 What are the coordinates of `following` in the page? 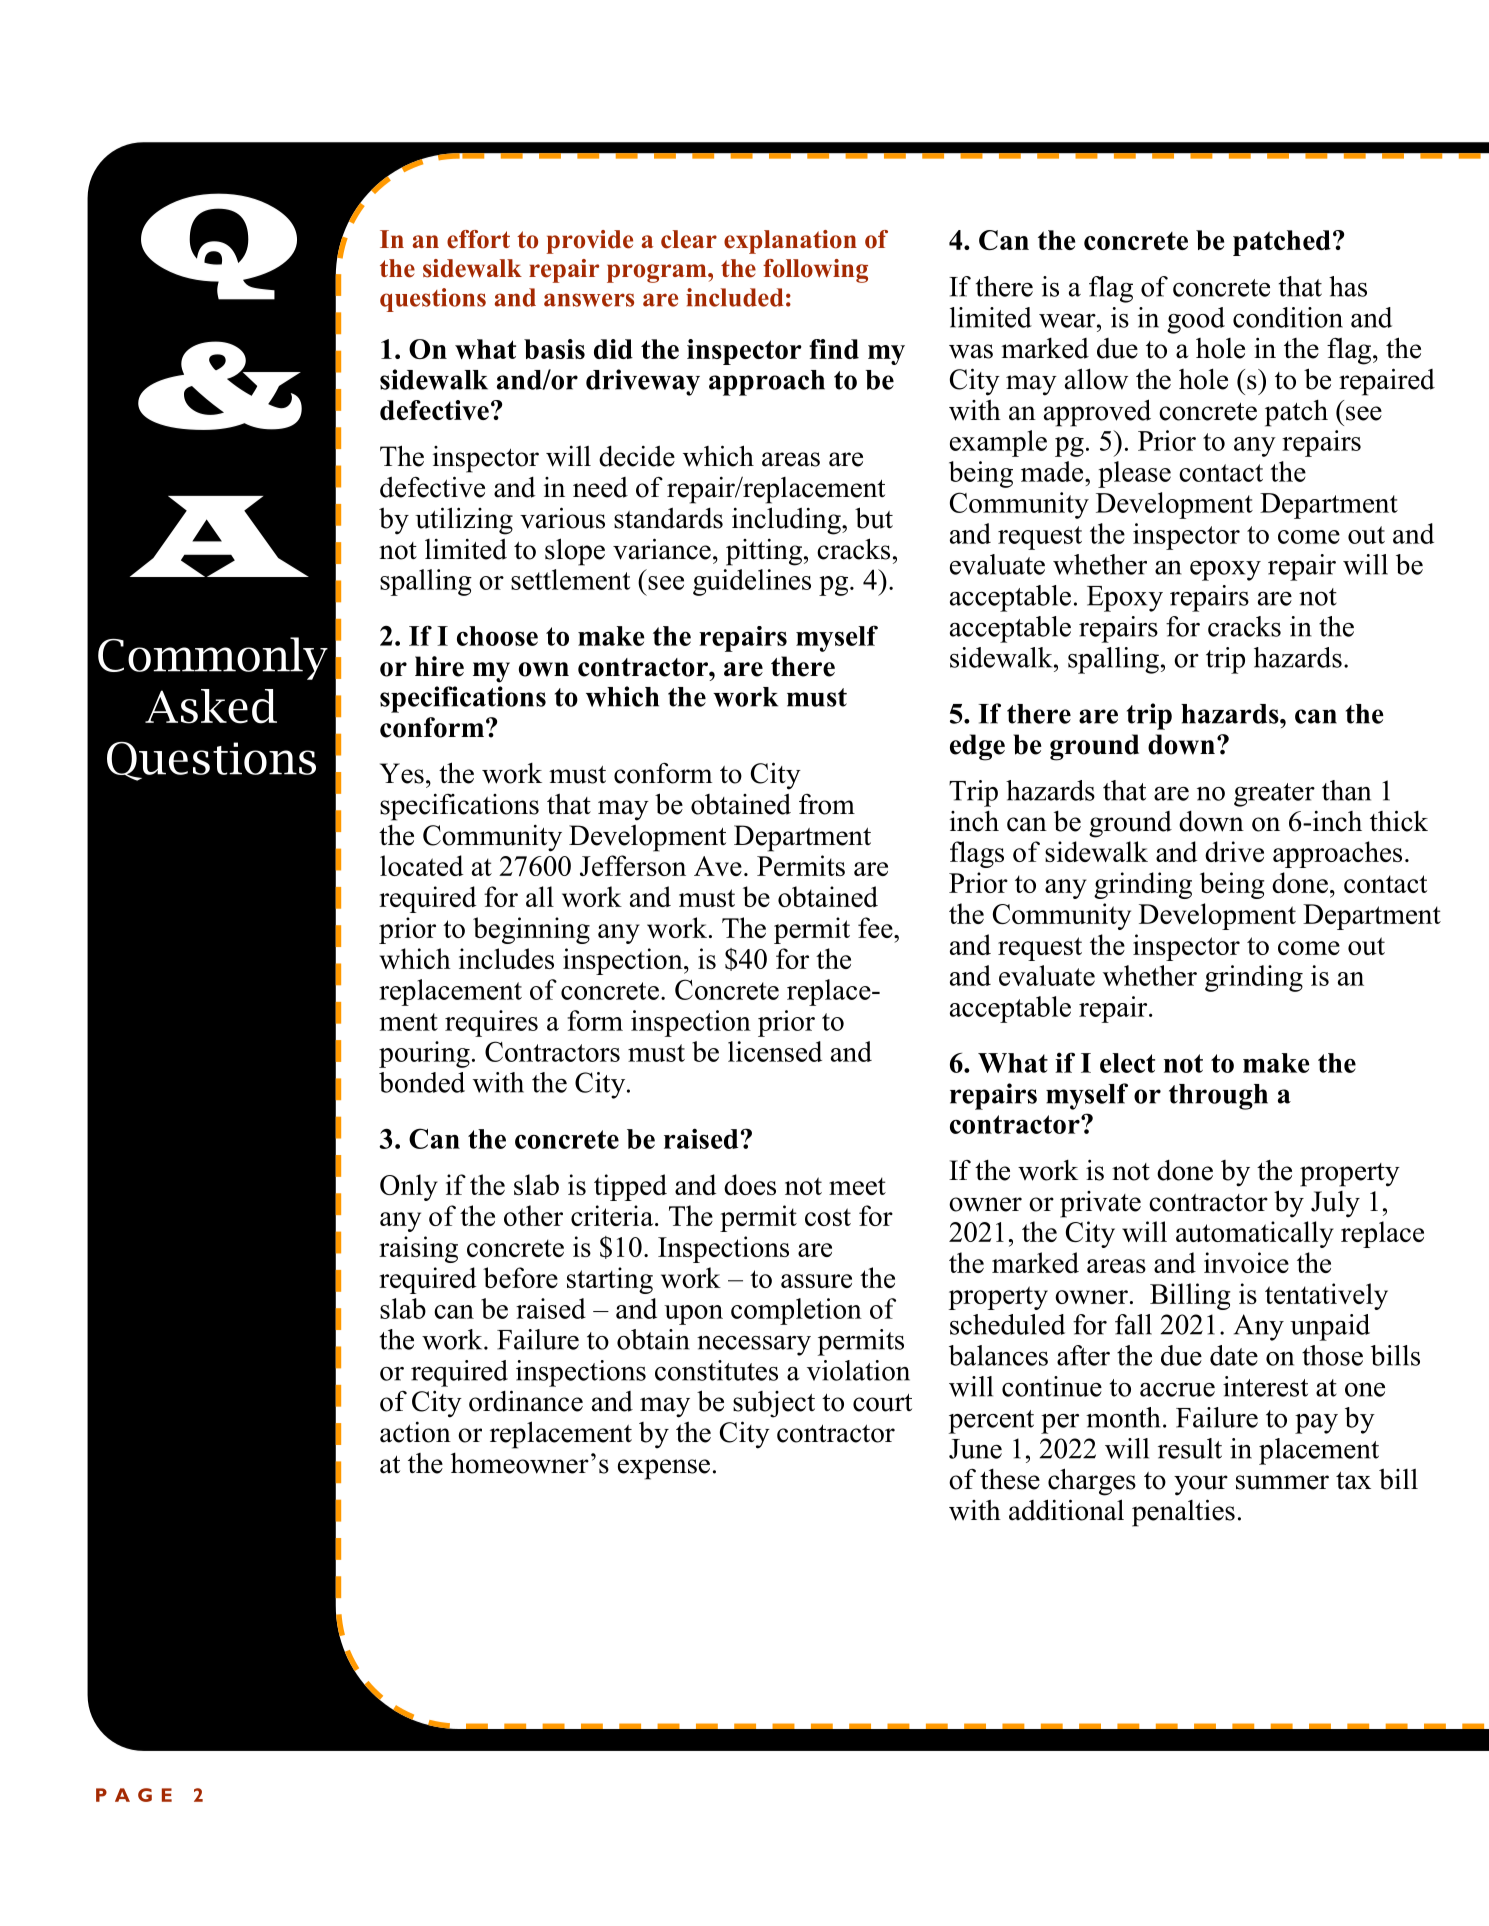 It's located at (815, 271).
